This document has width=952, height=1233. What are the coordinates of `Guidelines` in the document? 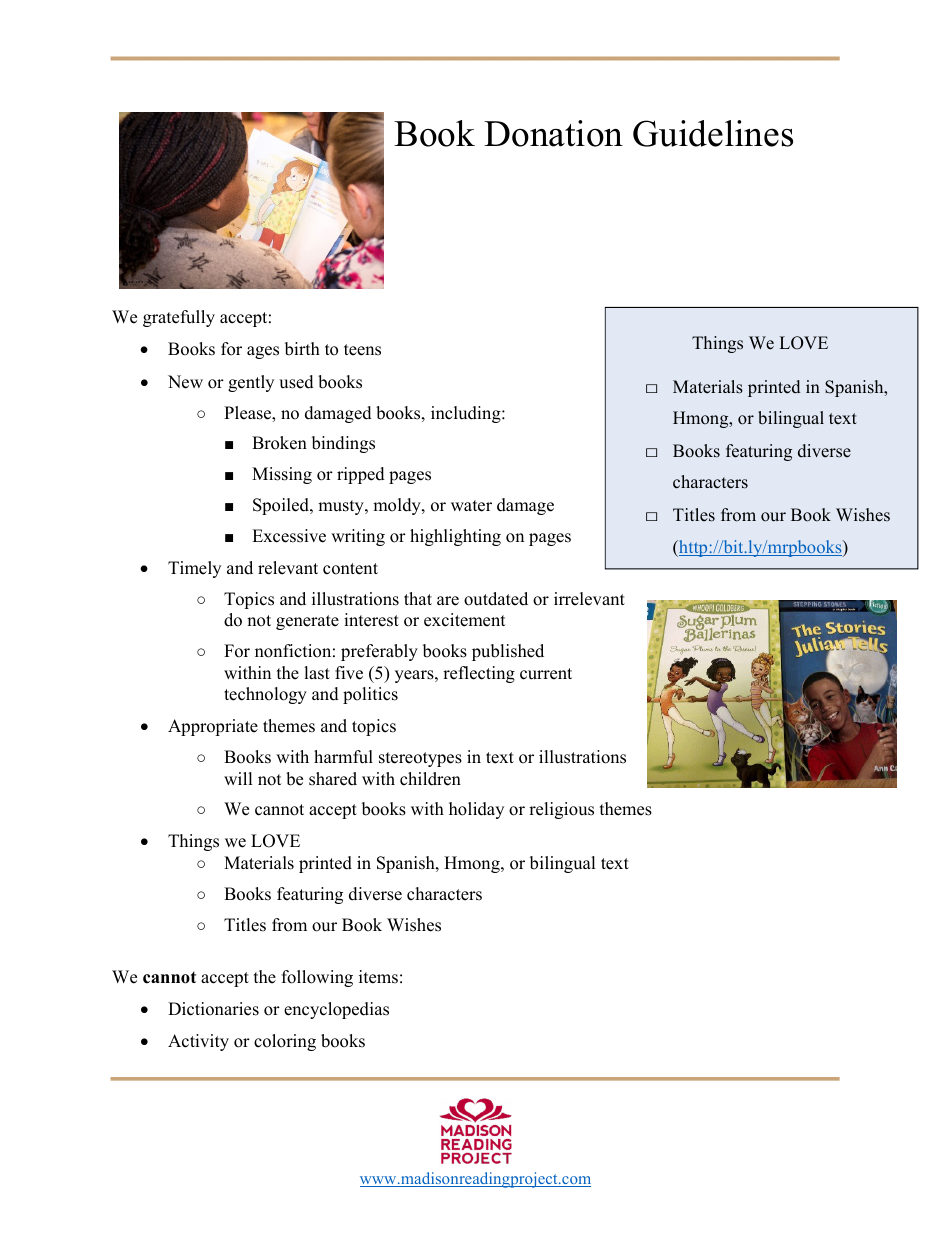 It's located at (713, 133).
